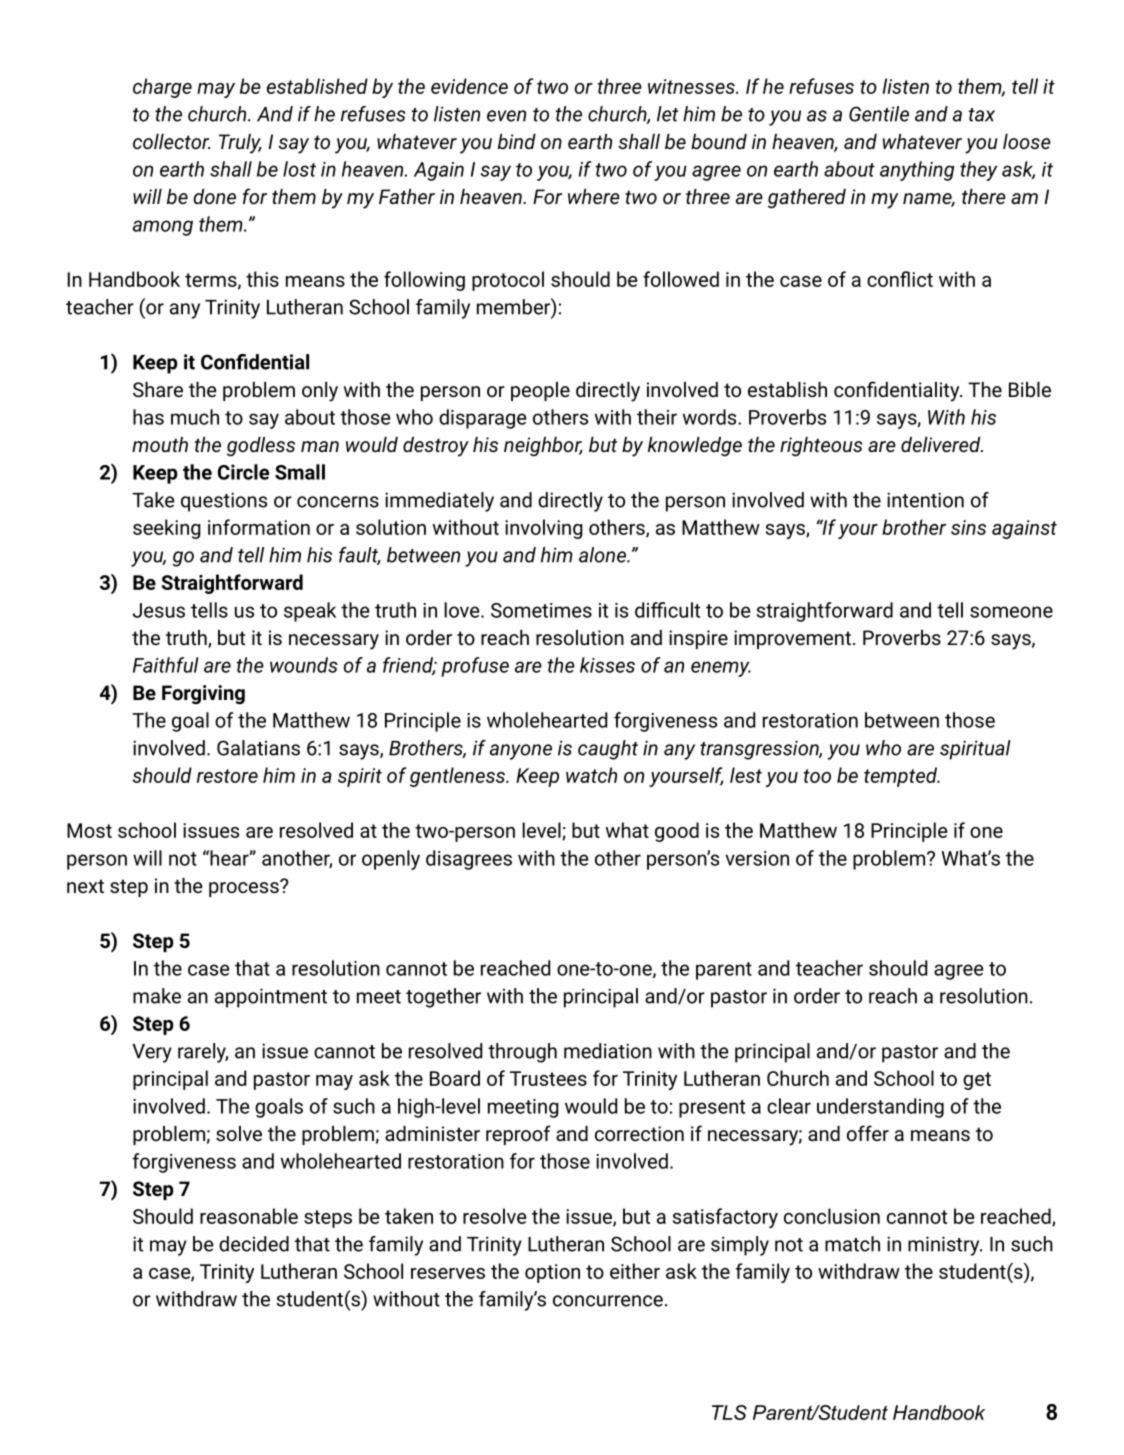 The image size is (1124, 1455). What do you see at coordinates (227, 776) in the document?
I see `restore` at bounding box center [227, 776].
